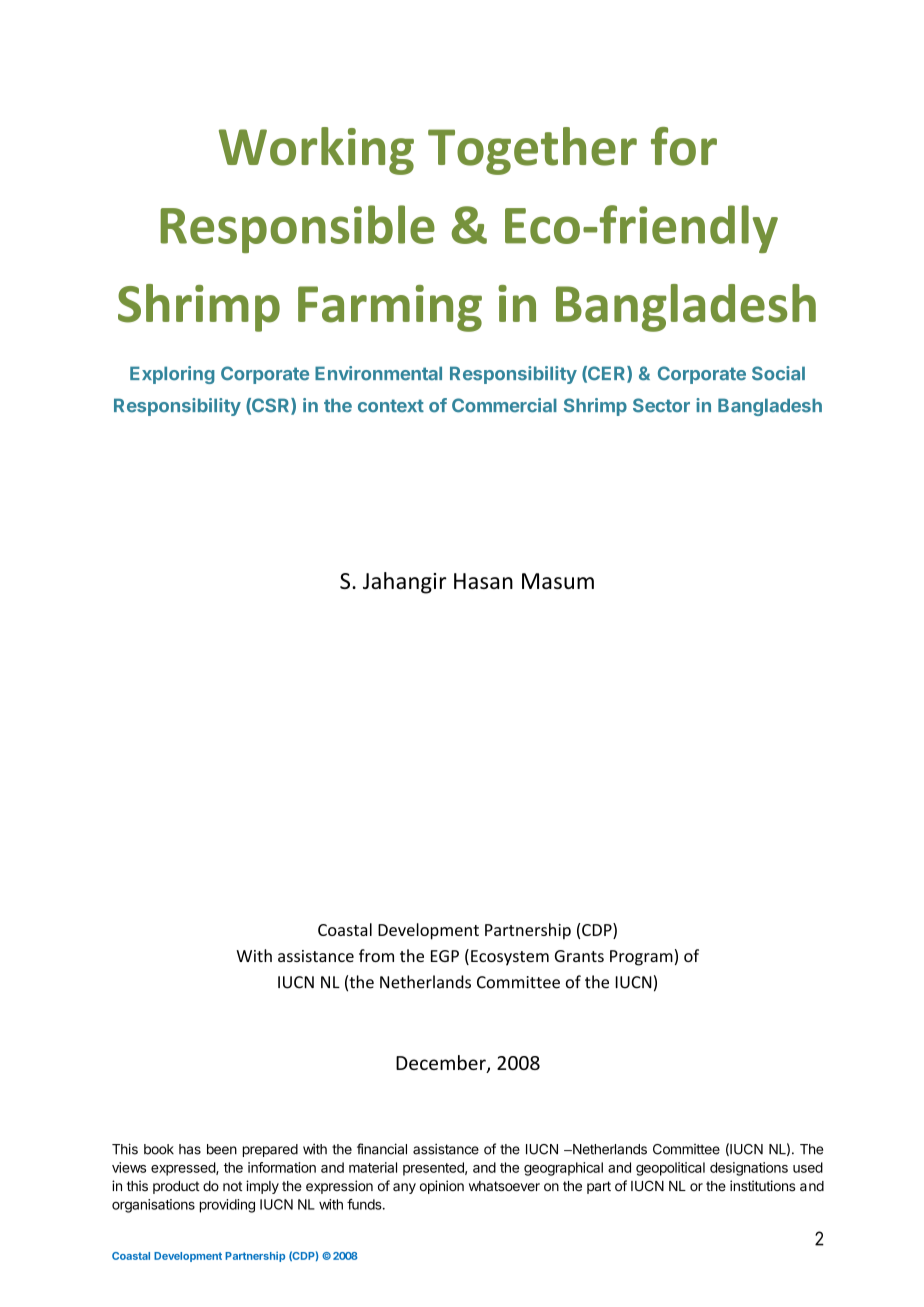  What do you see at coordinates (232, 1186) in the page?
I see `not` at bounding box center [232, 1186].
